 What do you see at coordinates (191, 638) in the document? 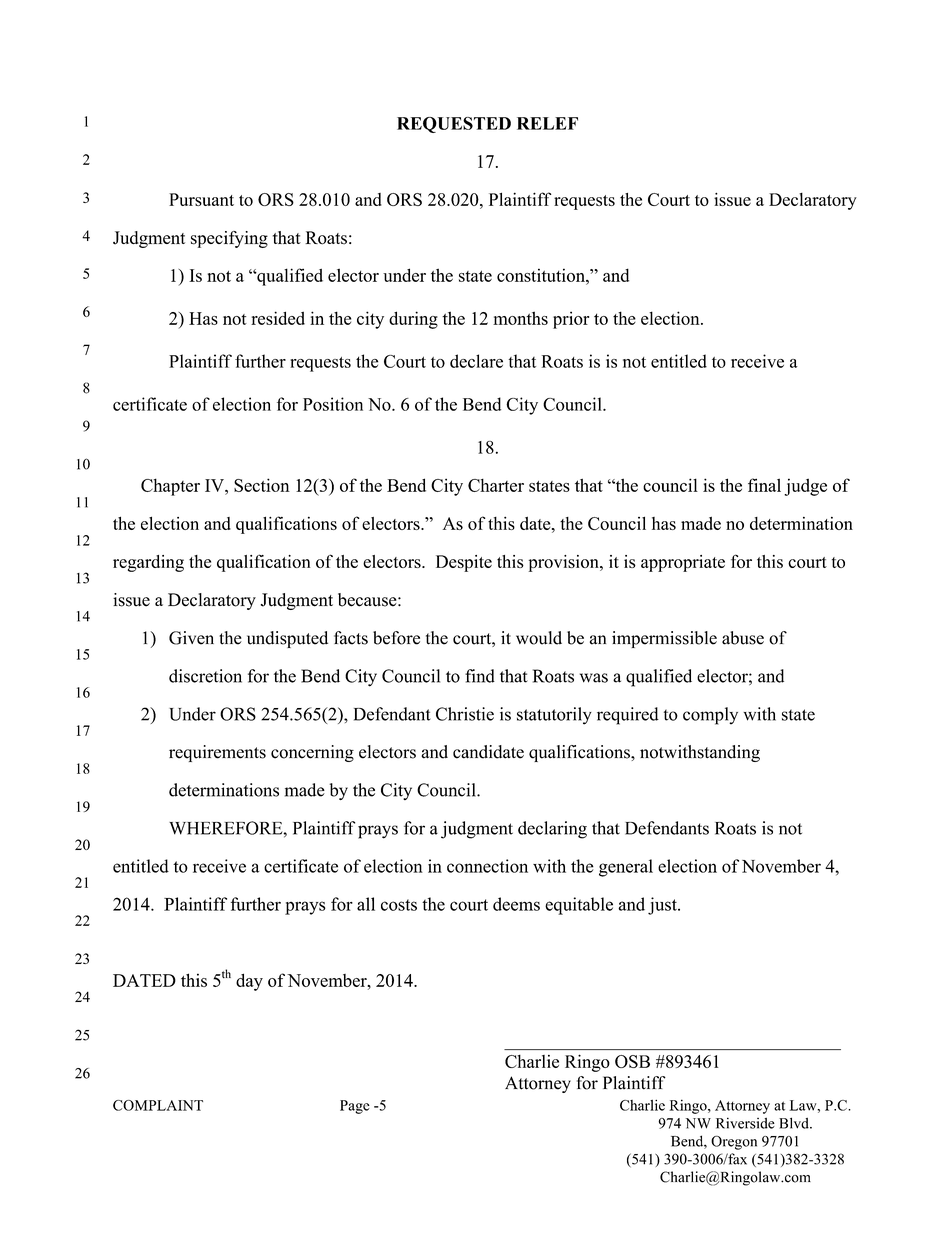
I see `Given` at bounding box center [191, 638].
